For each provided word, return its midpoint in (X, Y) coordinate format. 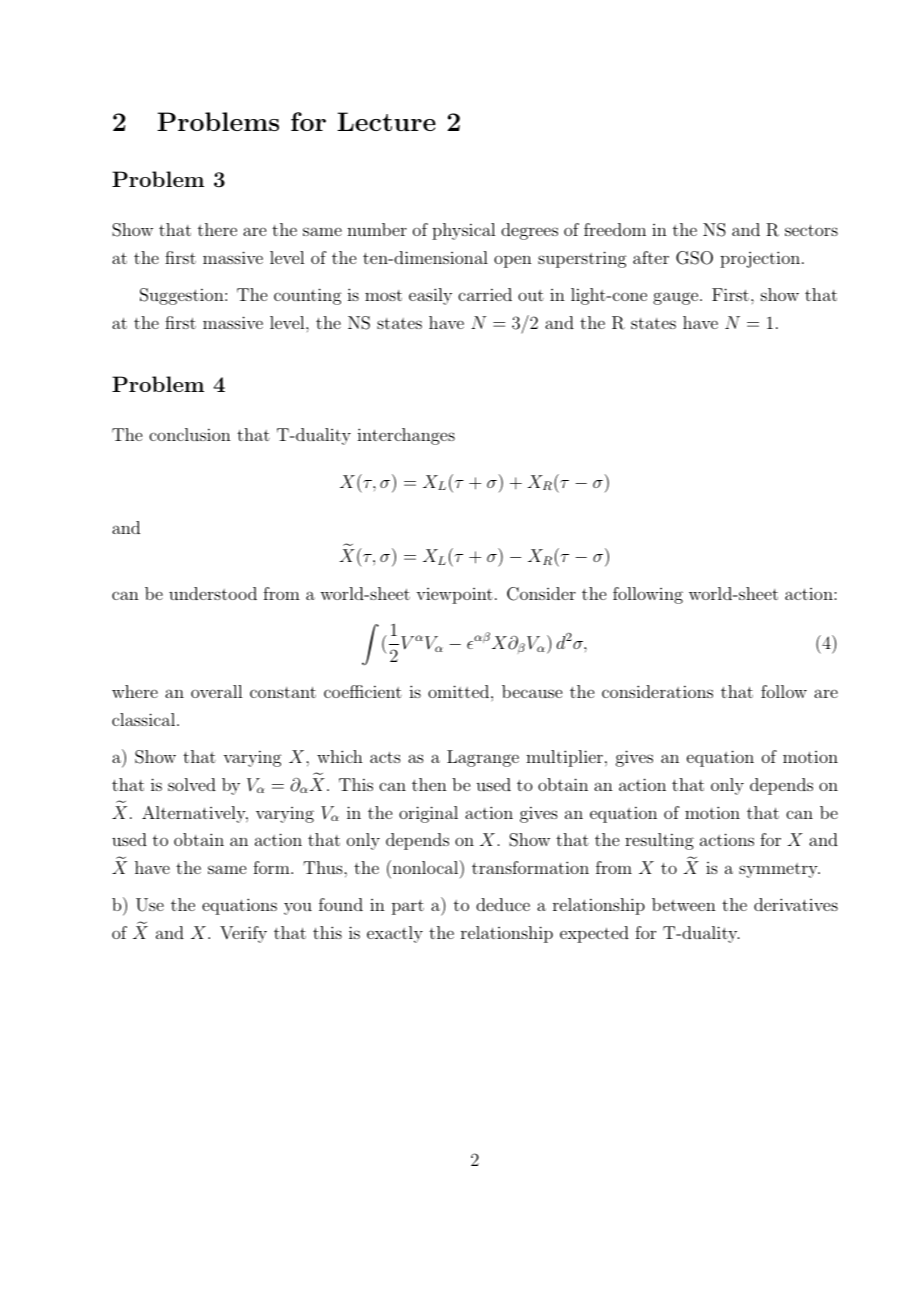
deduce (503, 904)
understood (213, 593)
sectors (811, 230)
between (684, 904)
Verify (243, 934)
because (532, 691)
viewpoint (454, 596)
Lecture (386, 121)
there (217, 229)
